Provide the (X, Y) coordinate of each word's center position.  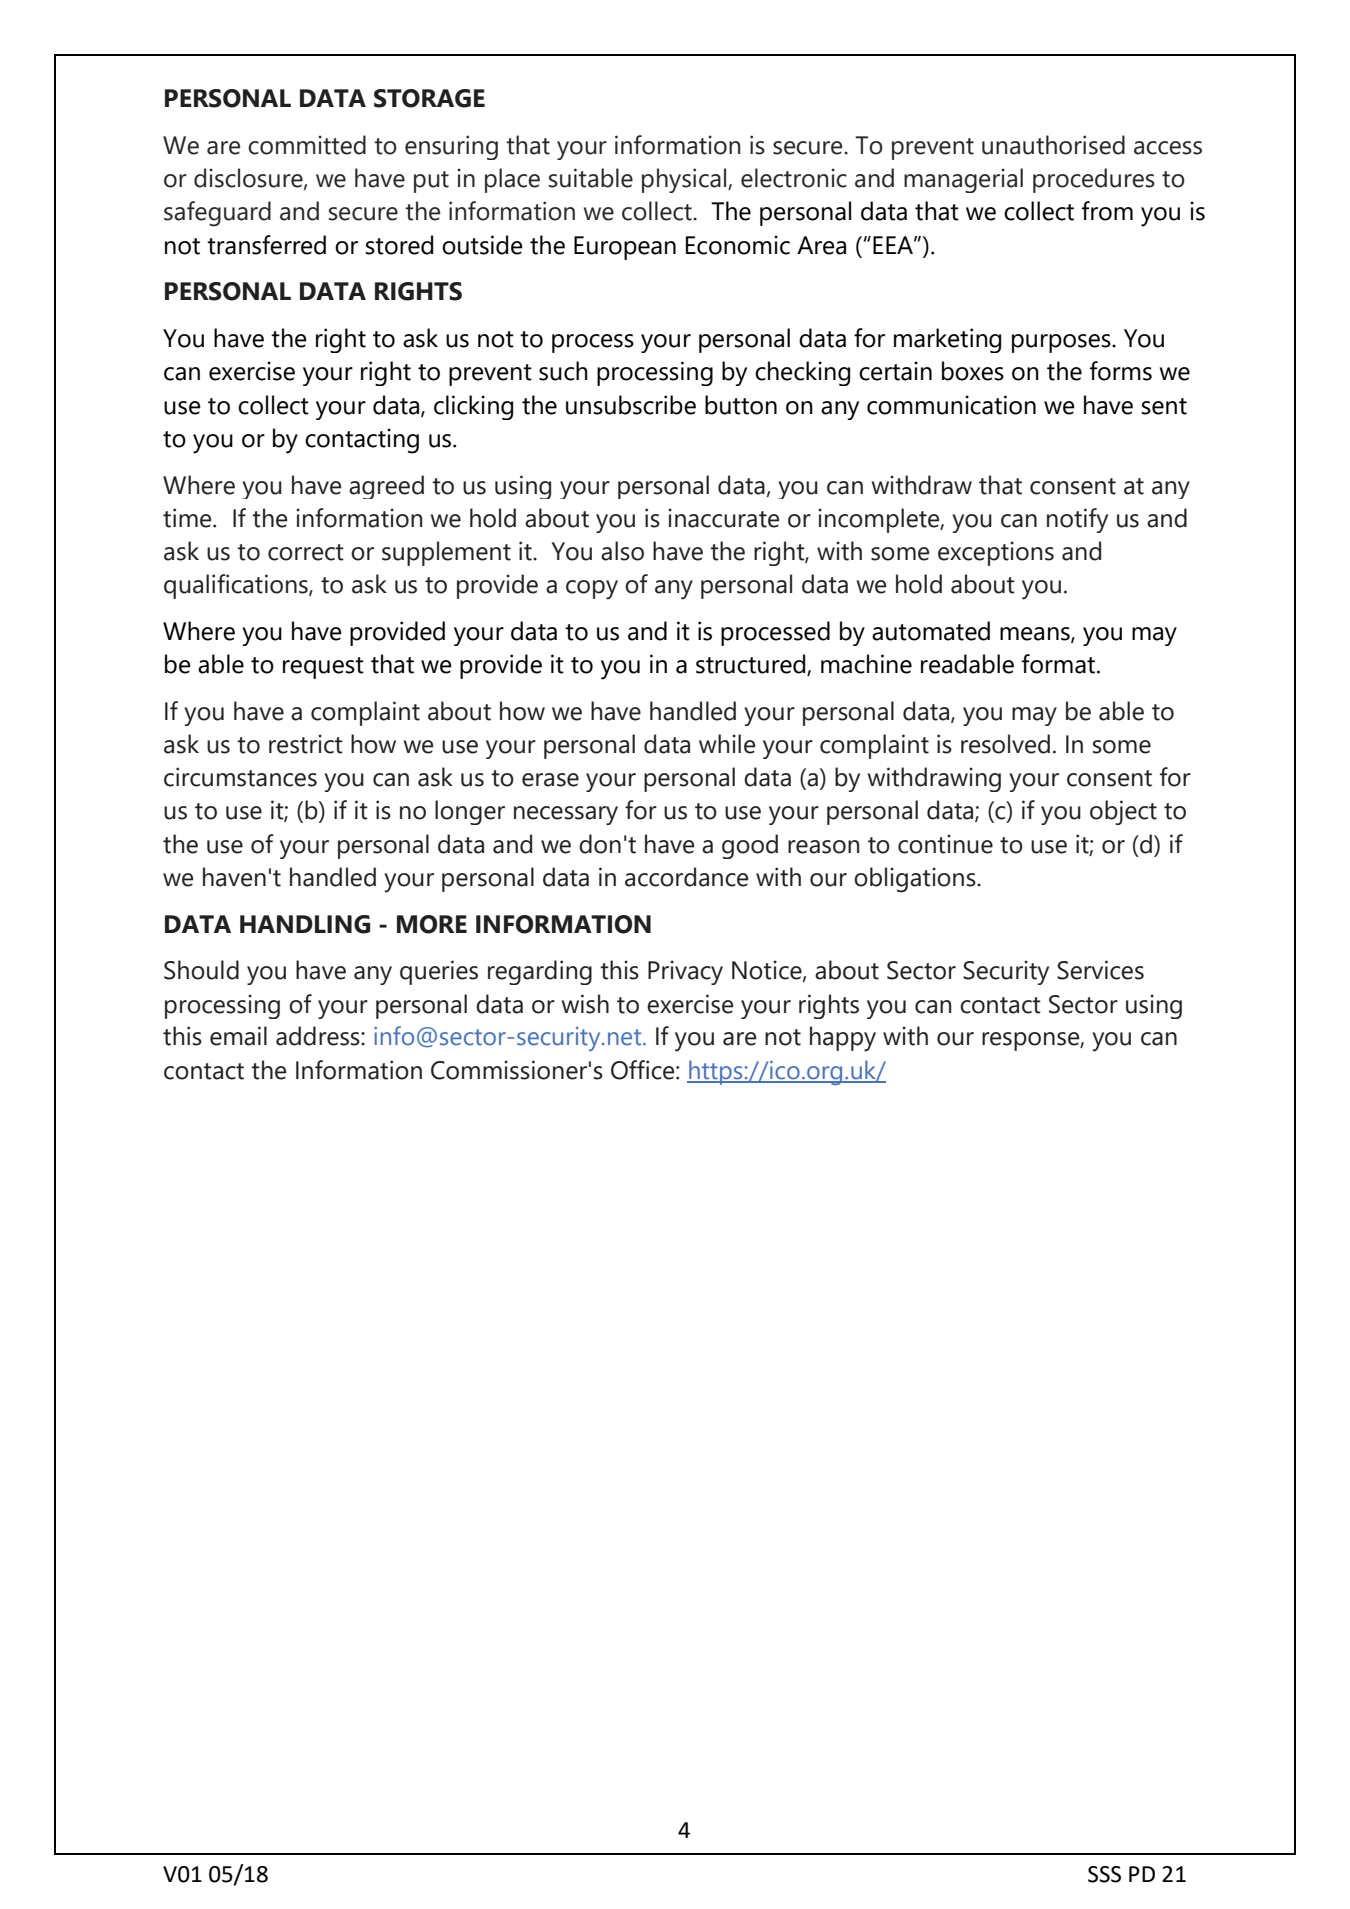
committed (307, 145)
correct (306, 552)
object (1123, 812)
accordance (686, 877)
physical (685, 180)
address (319, 1036)
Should (201, 970)
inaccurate (723, 518)
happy (843, 1039)
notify (1077, 520)
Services (1100, 970)
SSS (1104, 1874)
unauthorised (1053, 145)
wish (585, 1004)
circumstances (240, 777)
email (238, 1036)
